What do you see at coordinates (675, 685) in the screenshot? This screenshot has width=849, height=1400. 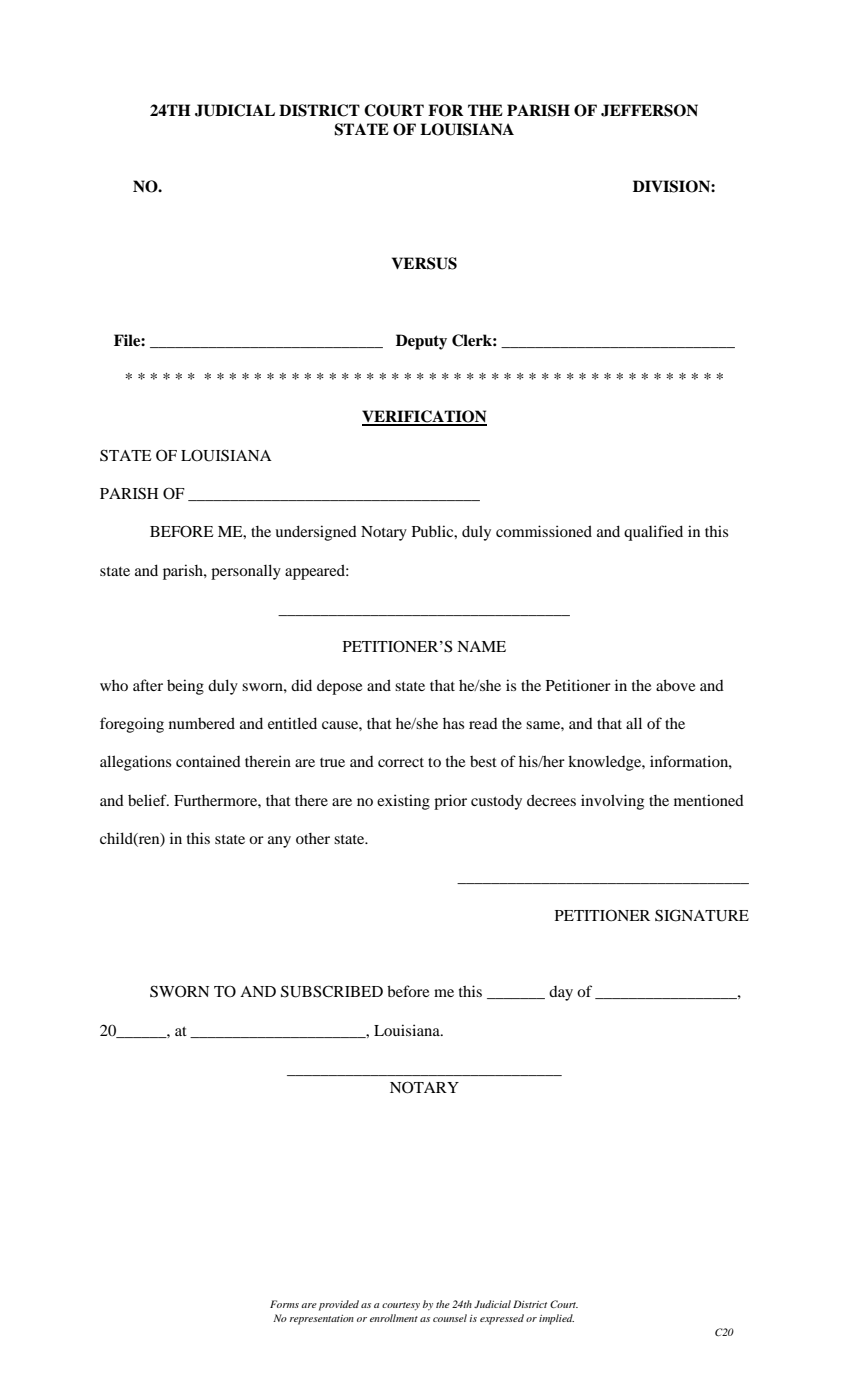 I see `above` at bounding box center [675, 685].
